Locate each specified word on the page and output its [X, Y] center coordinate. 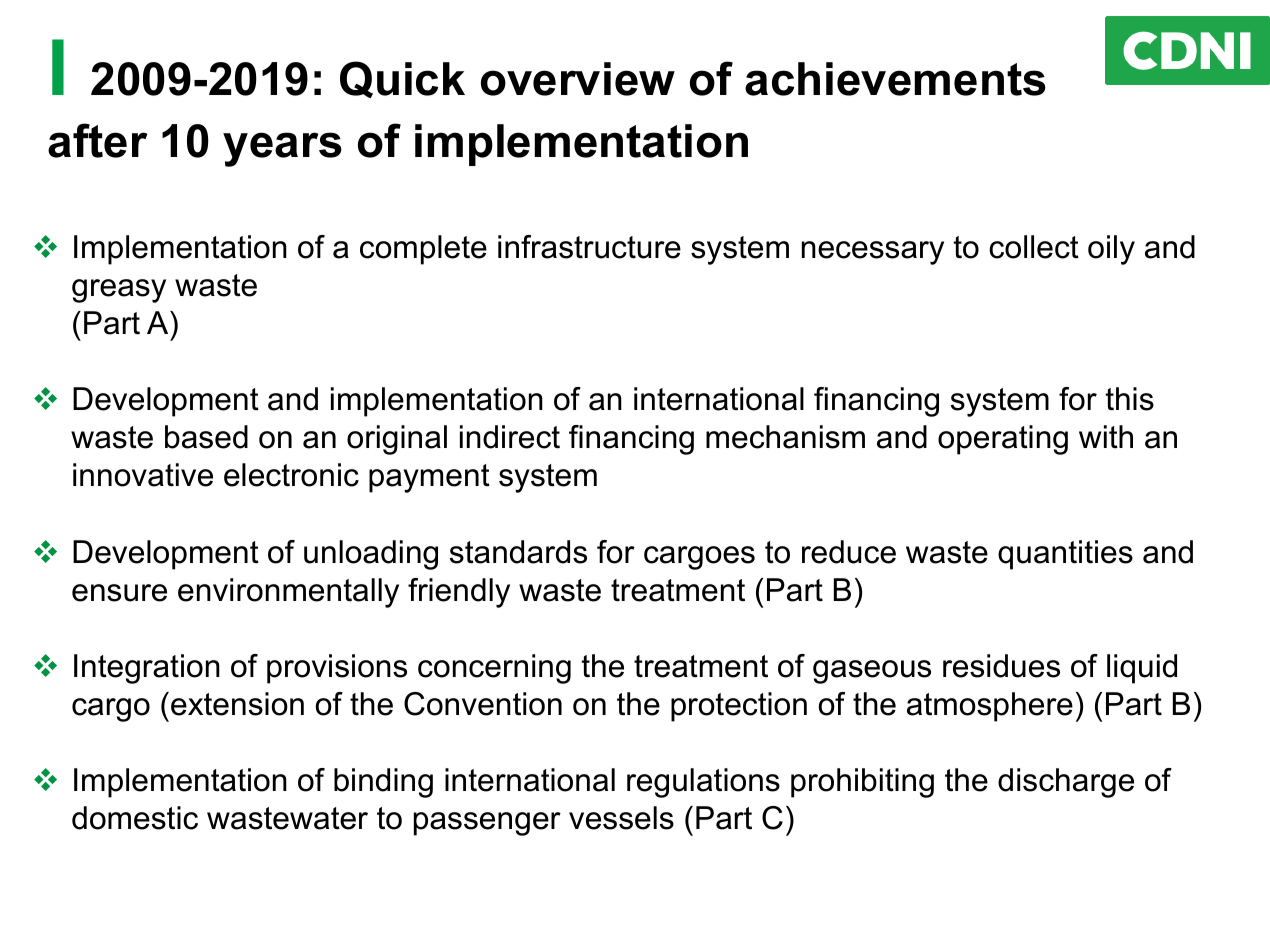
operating [1003, 440]
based [206, 437]
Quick [402, 79]
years [282, 149]
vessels [621, 818]
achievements [895, 79]
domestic [135, 818]
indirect [510, 437]
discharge [1066, 783]
